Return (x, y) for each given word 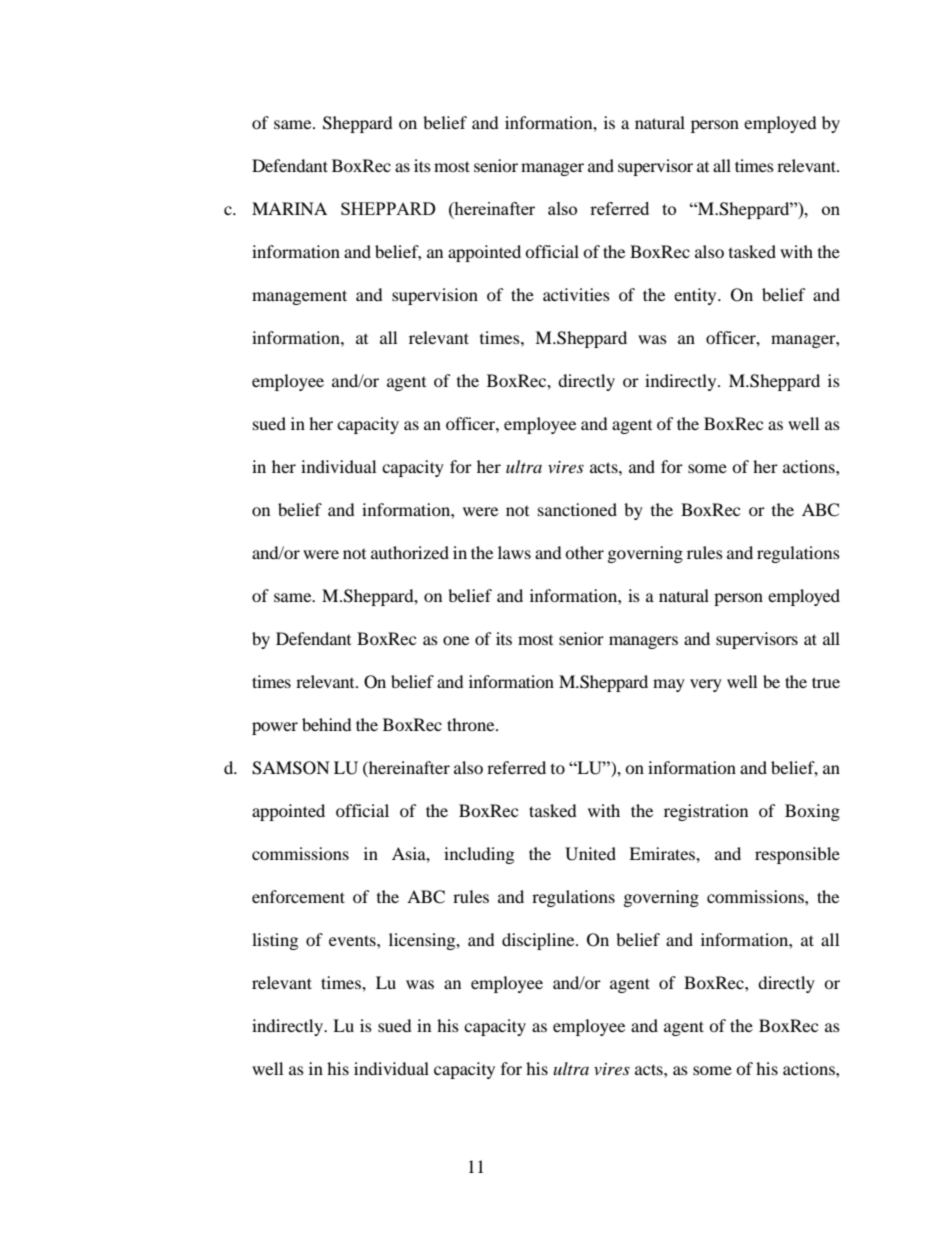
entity (696, 296)
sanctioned (577, 509)
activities (576, 294)
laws (514, 552)
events (353, 940)
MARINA (289, 208)
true (826, 682)
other (584, 552)
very (706, 685)
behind (327, 724)
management (299, 297)
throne (472, 724)
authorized (410, 552)
